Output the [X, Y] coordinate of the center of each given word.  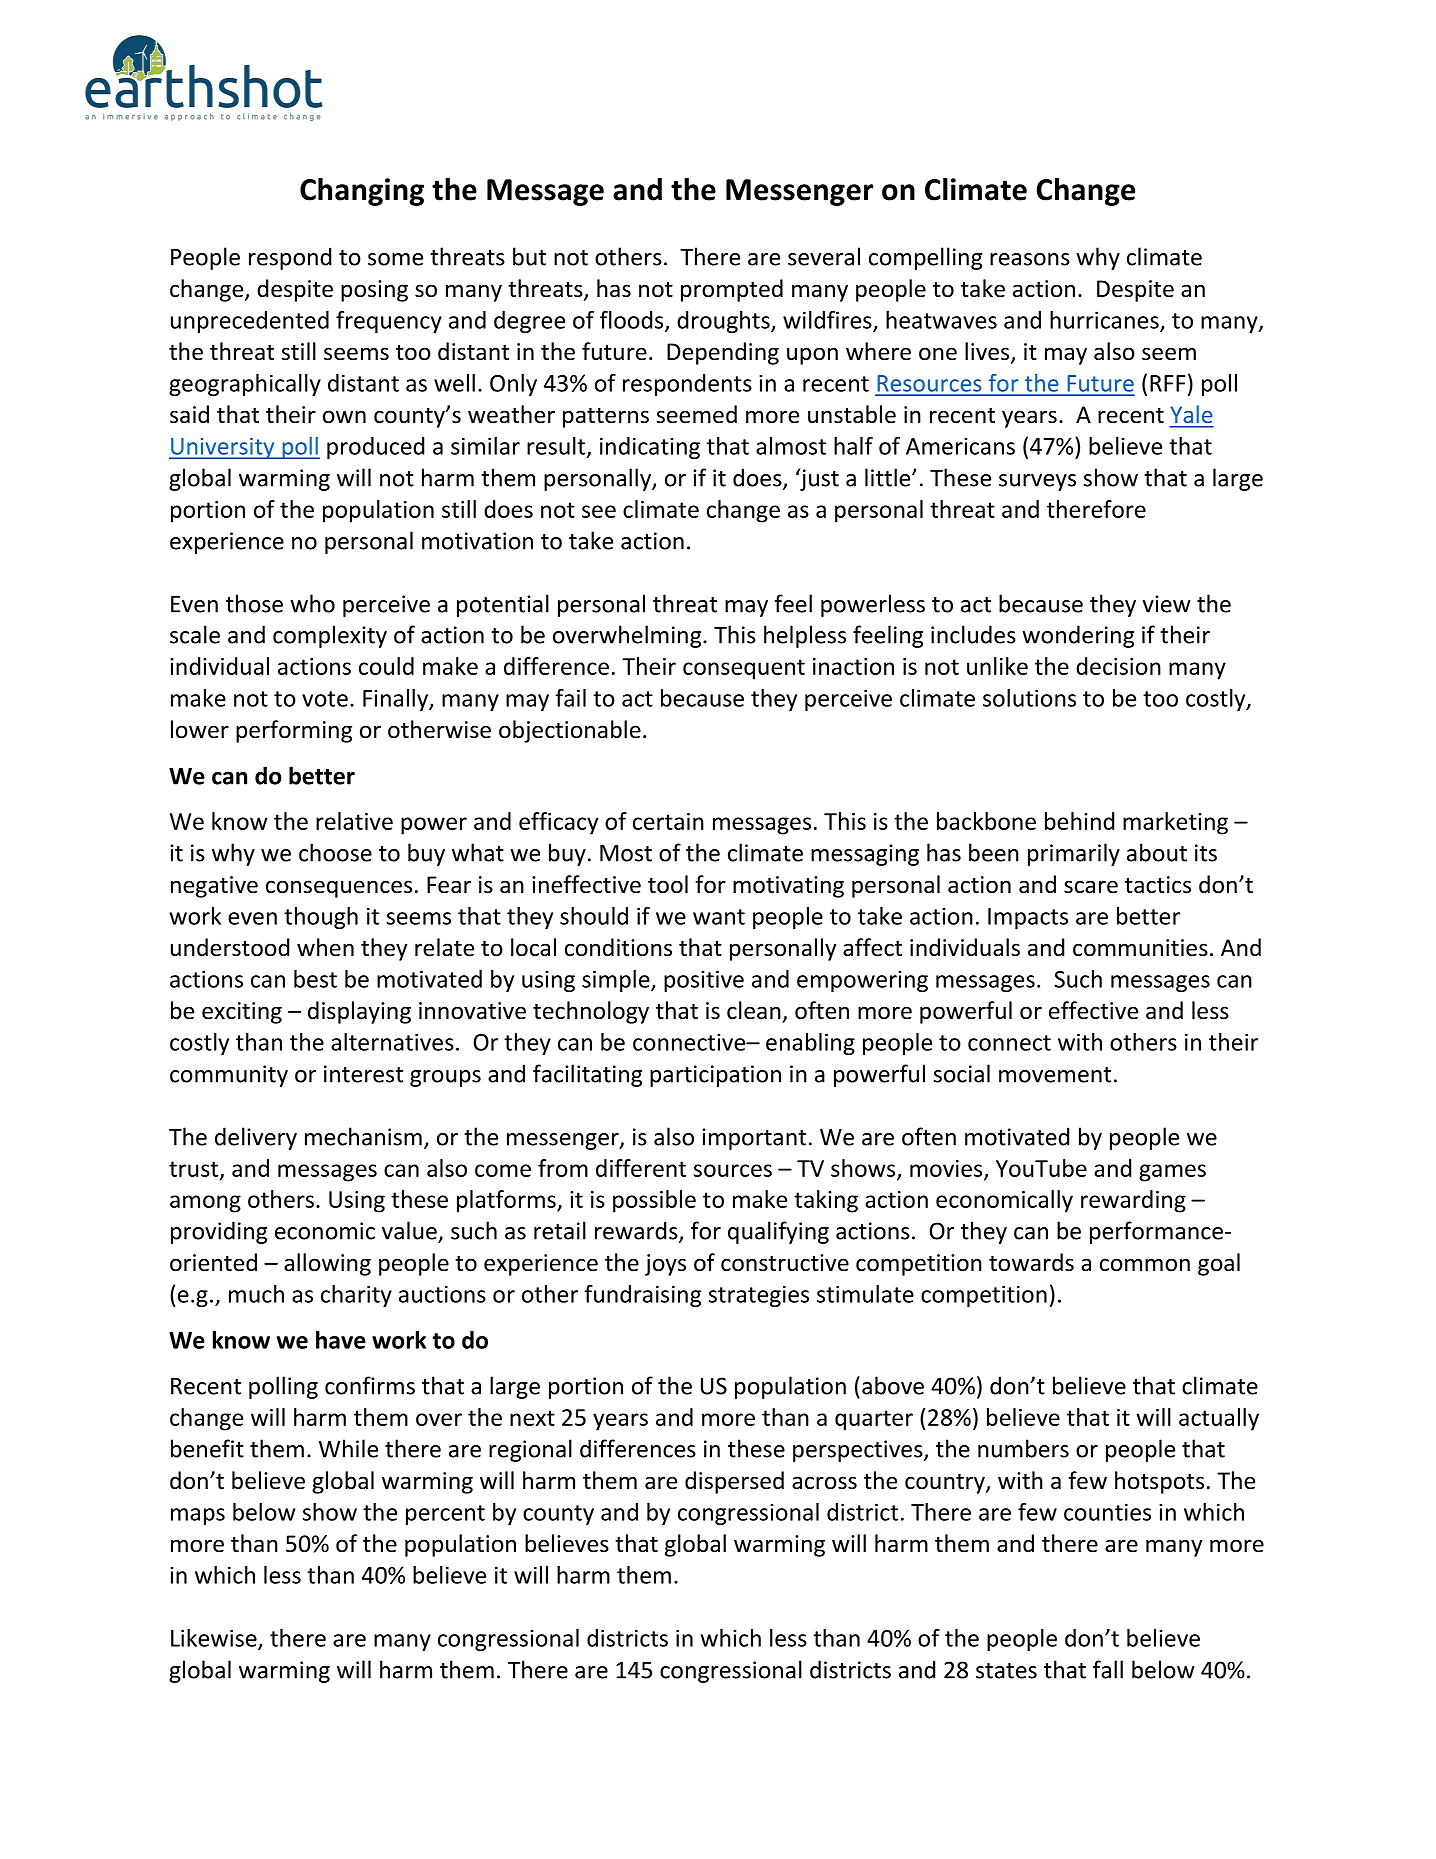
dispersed [734, 1482]
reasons [1030, 259]
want [719, 917]
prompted [732, 290]
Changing [362, 192]
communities [1140, 948]
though [321, 918]
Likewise [215, 1639]
